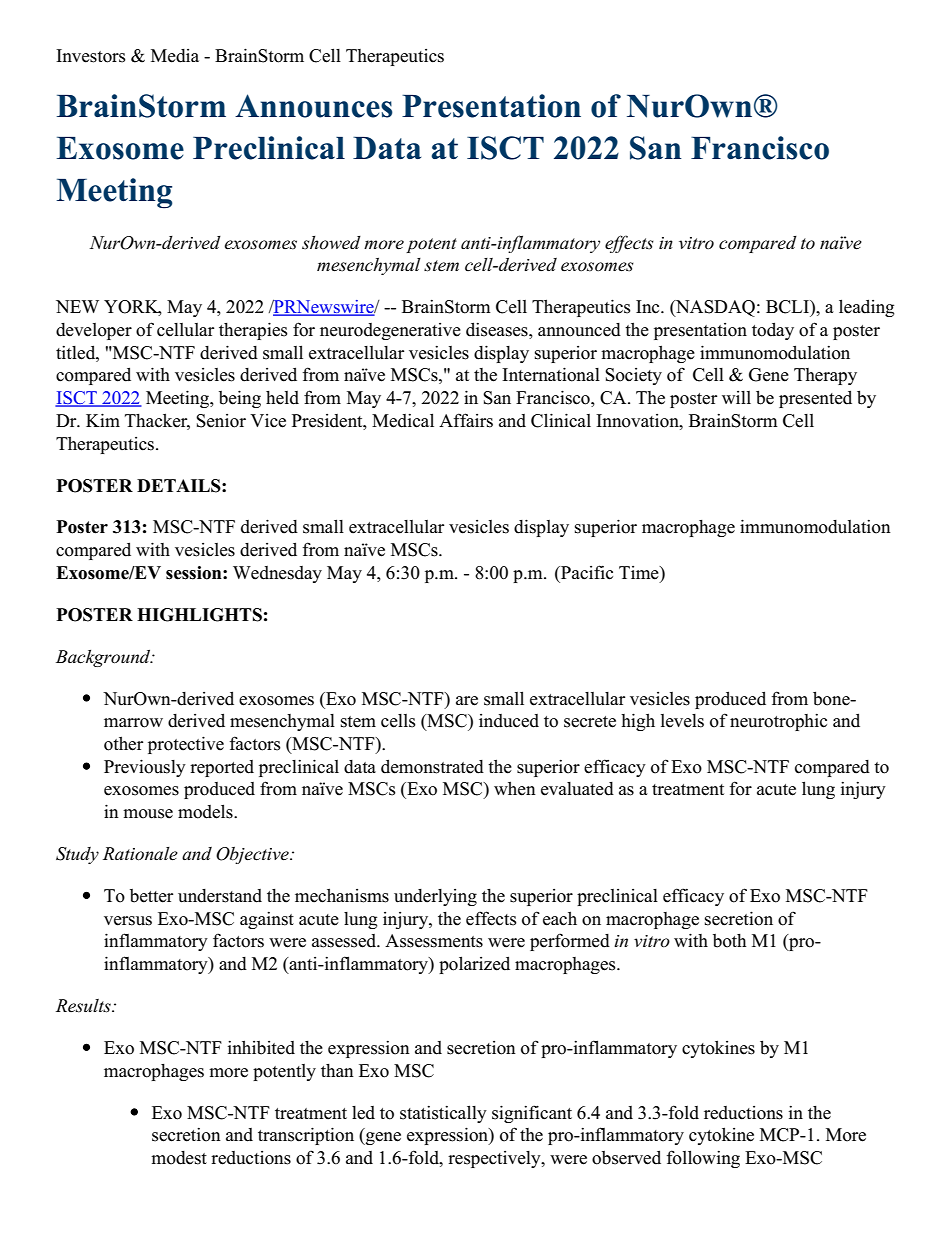 This document has height=1233, width=952. Describe the element at coordinates (443, 1114) in the document. I see `statistically` at that location.
